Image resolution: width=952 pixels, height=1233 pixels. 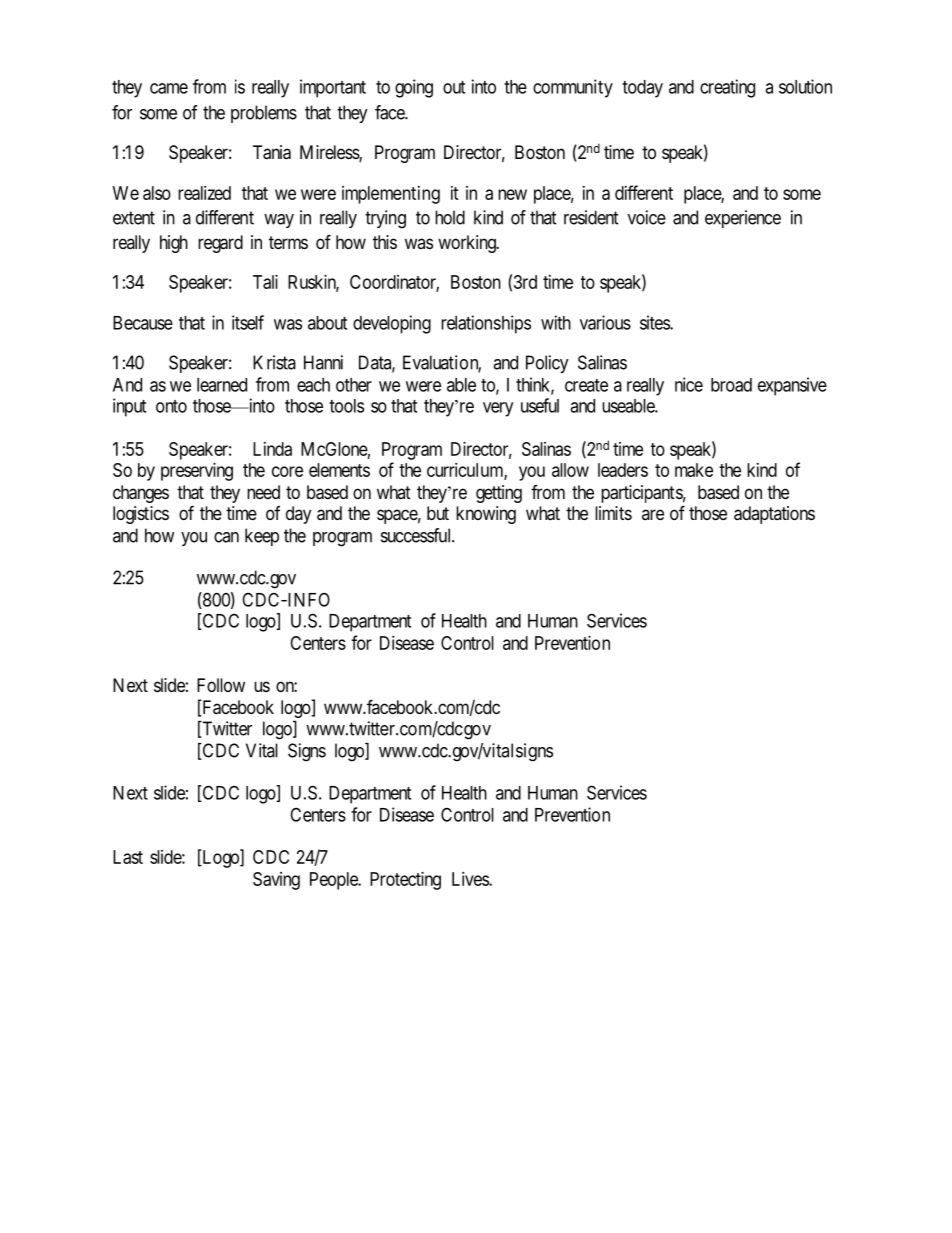 What do you see at coordinates (405, 881) in the screenshot?
I see `Protecting` at bounding box center [405, 881].
